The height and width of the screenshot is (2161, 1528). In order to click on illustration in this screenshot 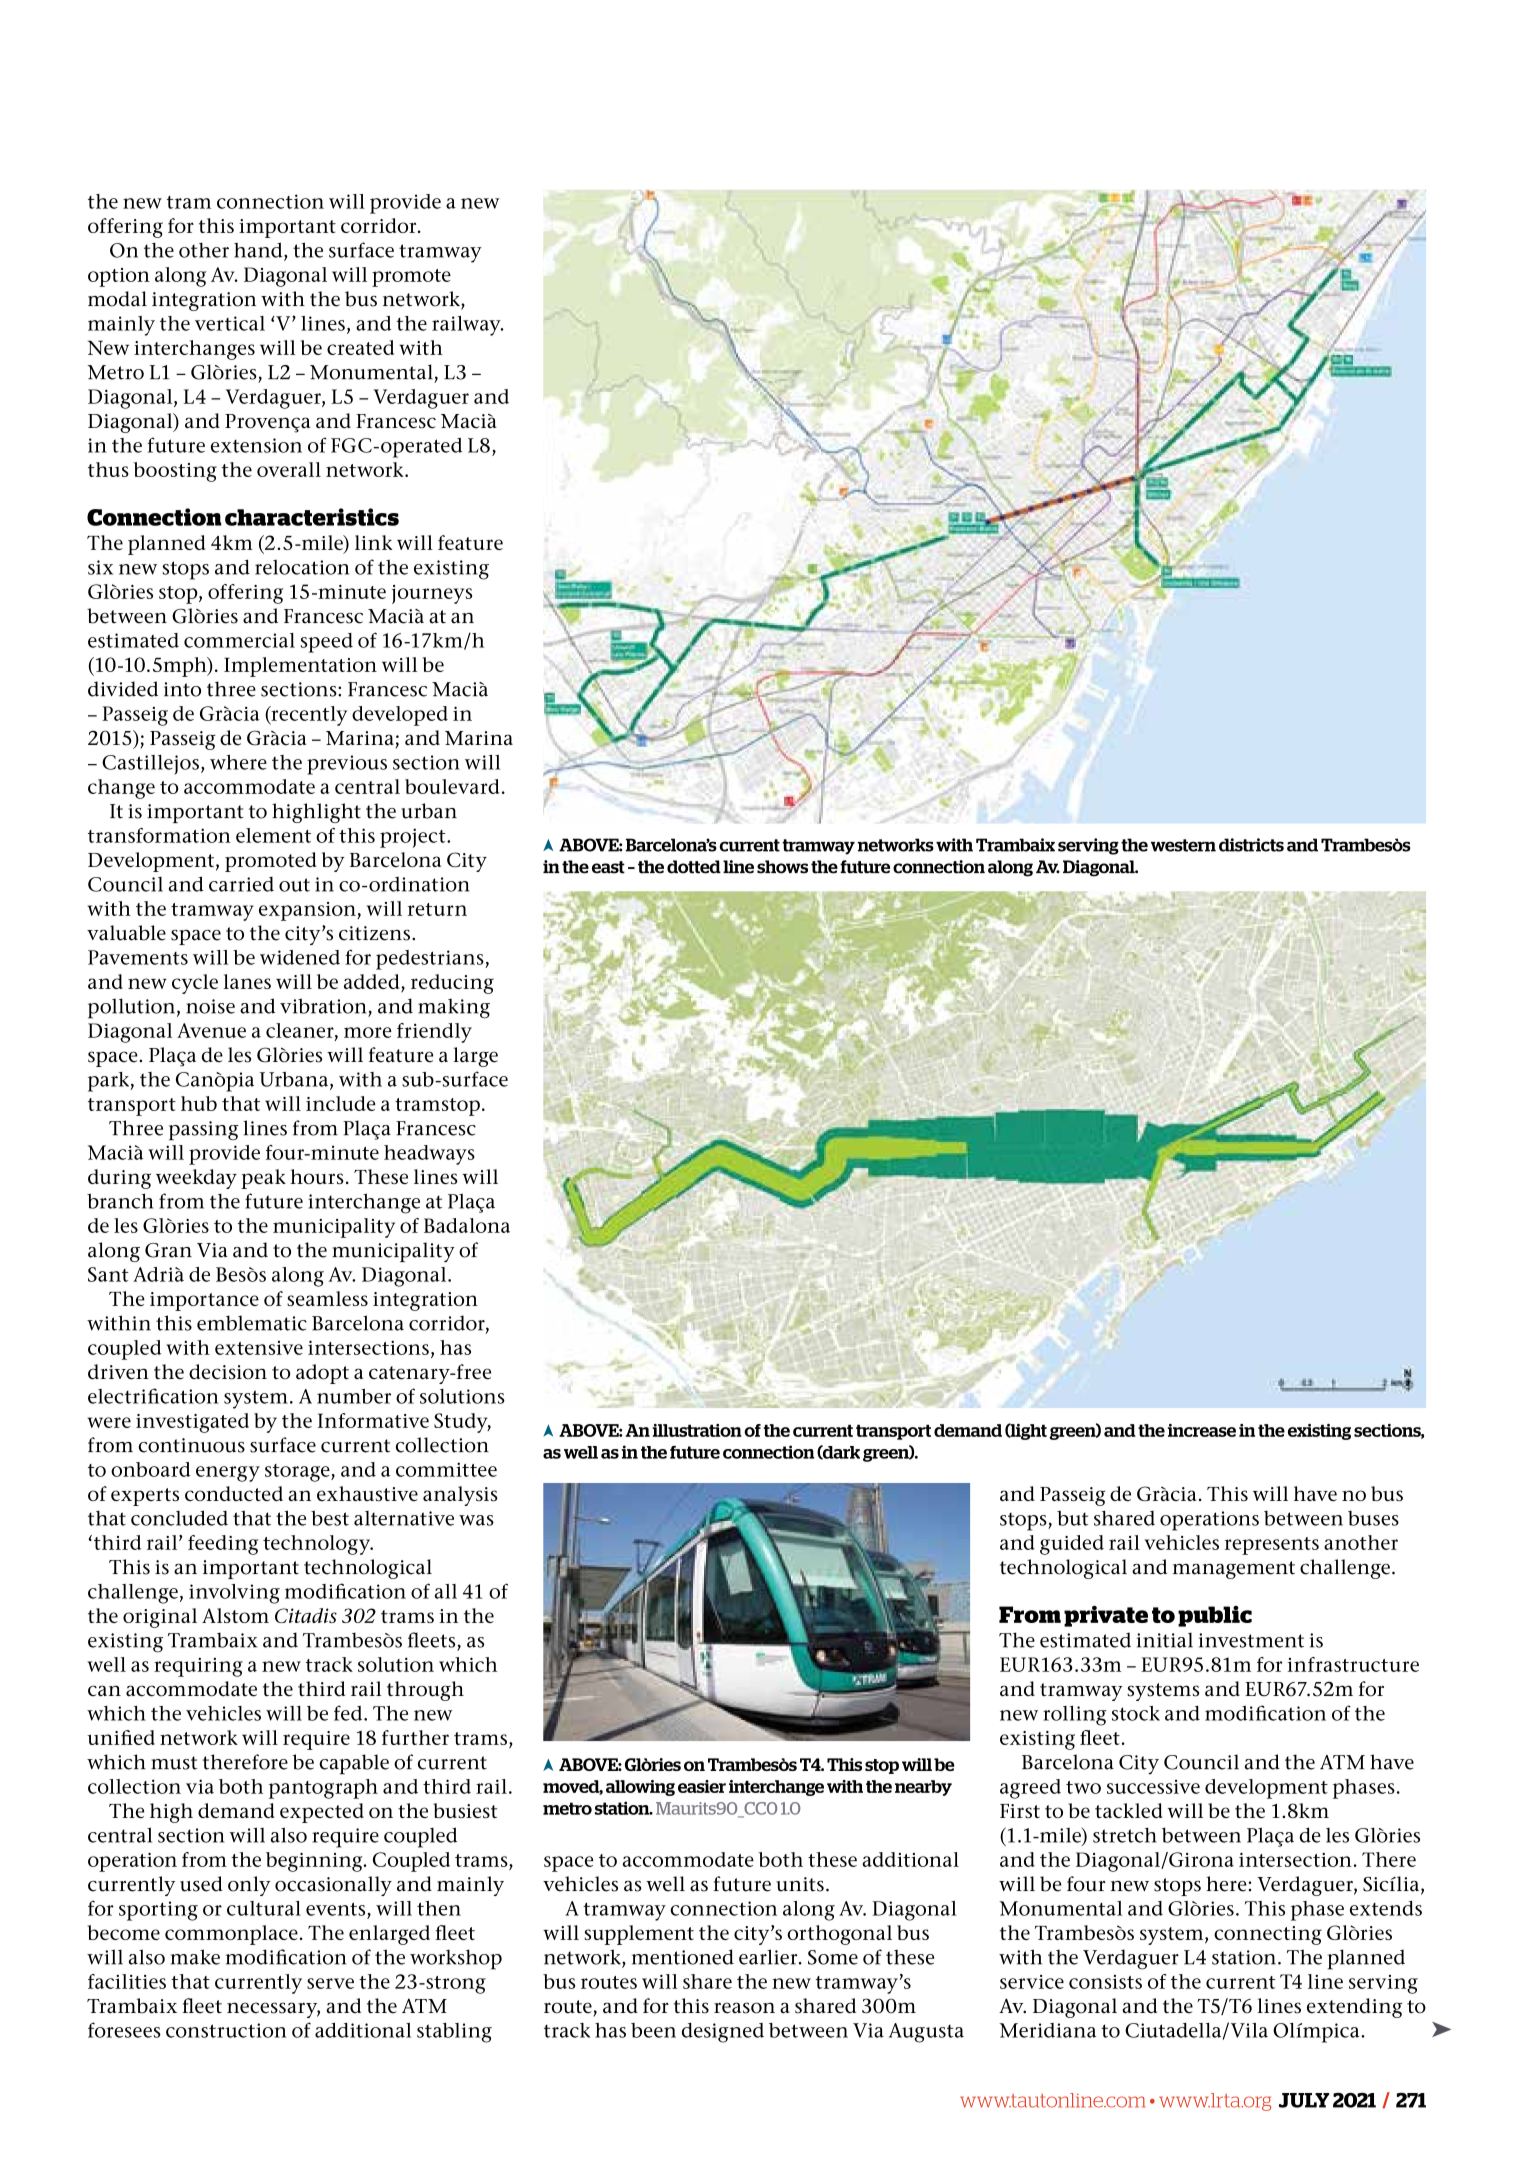, I will do `click(697, 1430)`.
